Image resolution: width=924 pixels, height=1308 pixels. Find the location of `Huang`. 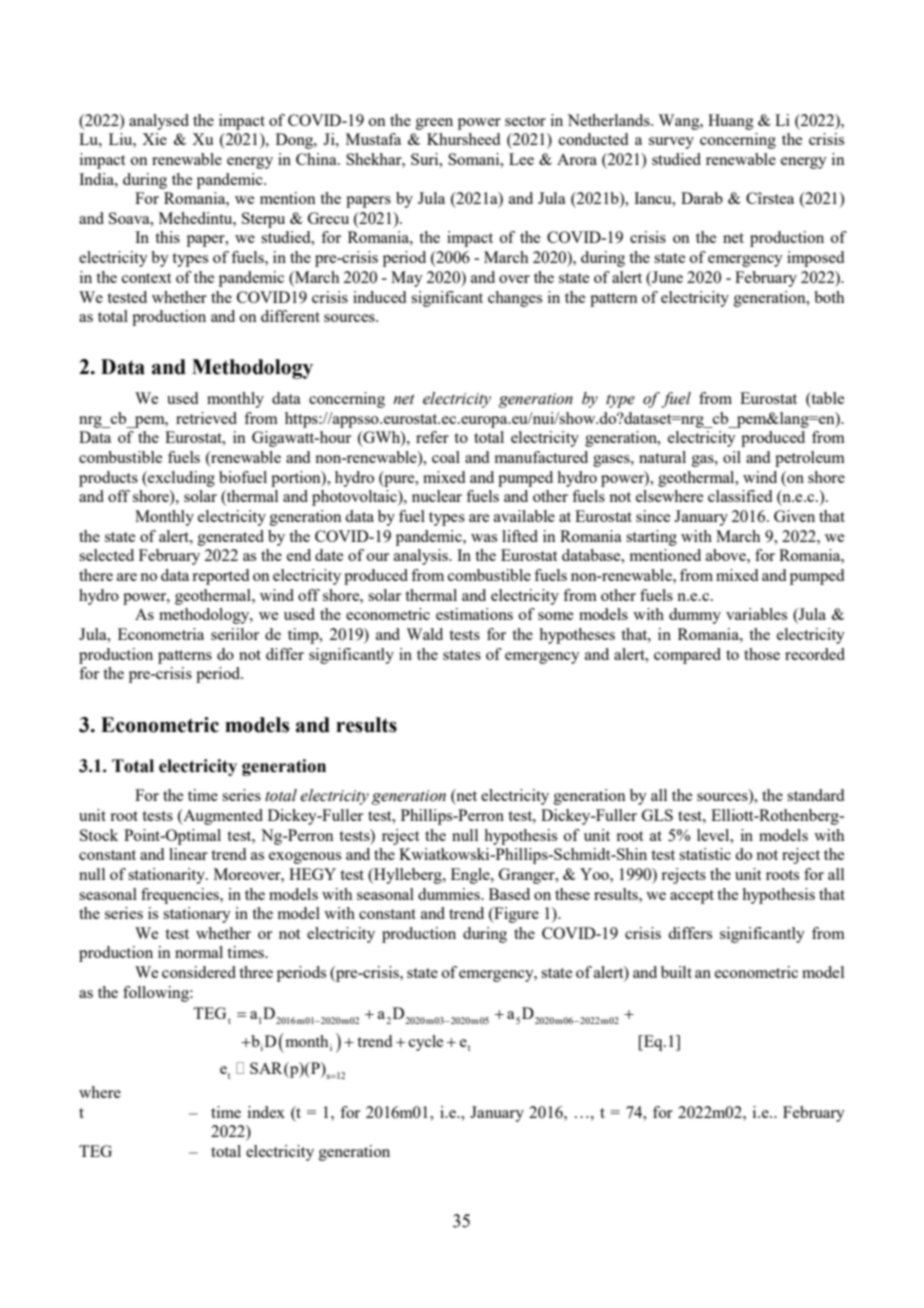

Huang is located at coordinates (731, 122).
